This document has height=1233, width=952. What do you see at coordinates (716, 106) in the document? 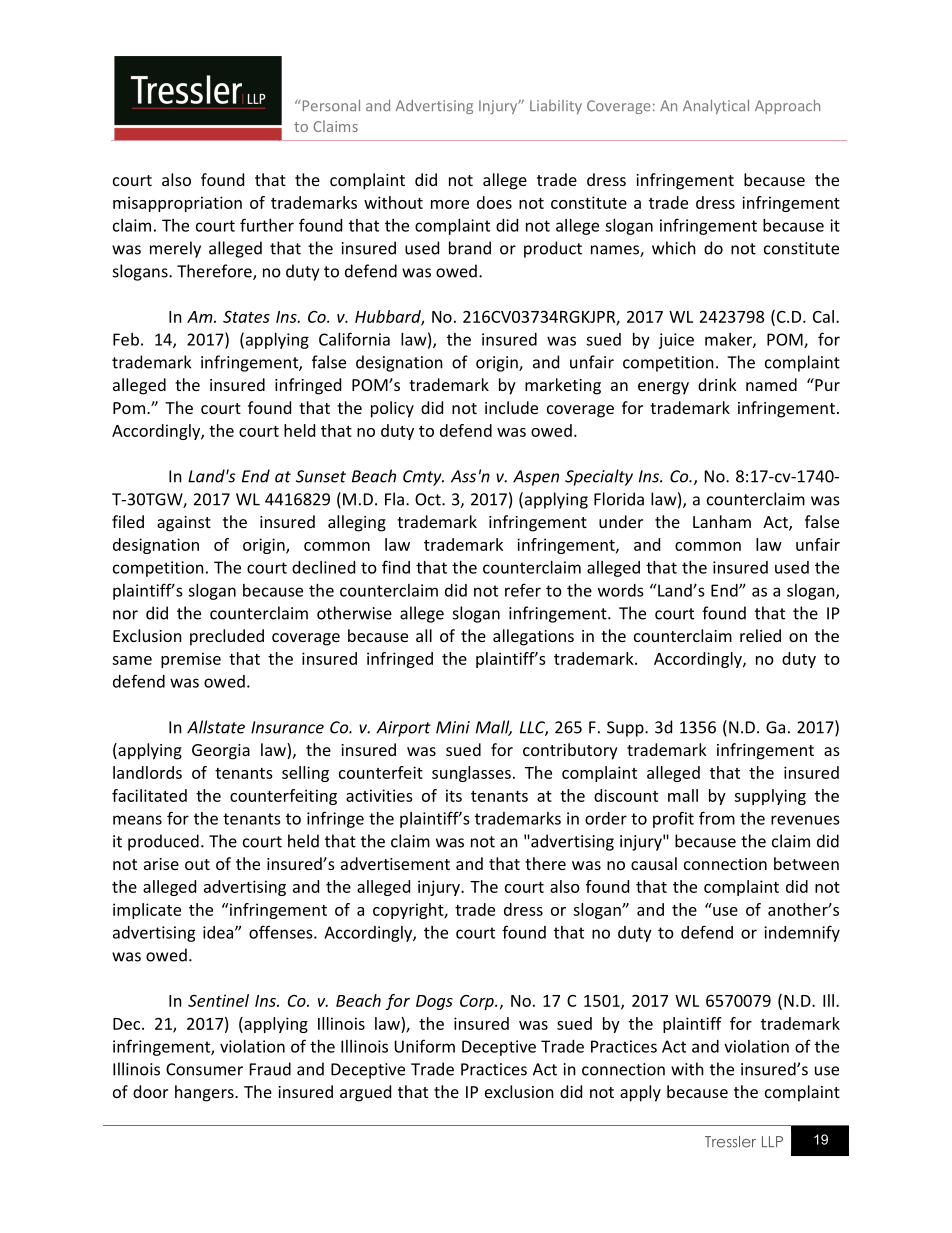
I see `Analytical` at bounding box center [716, 106].
